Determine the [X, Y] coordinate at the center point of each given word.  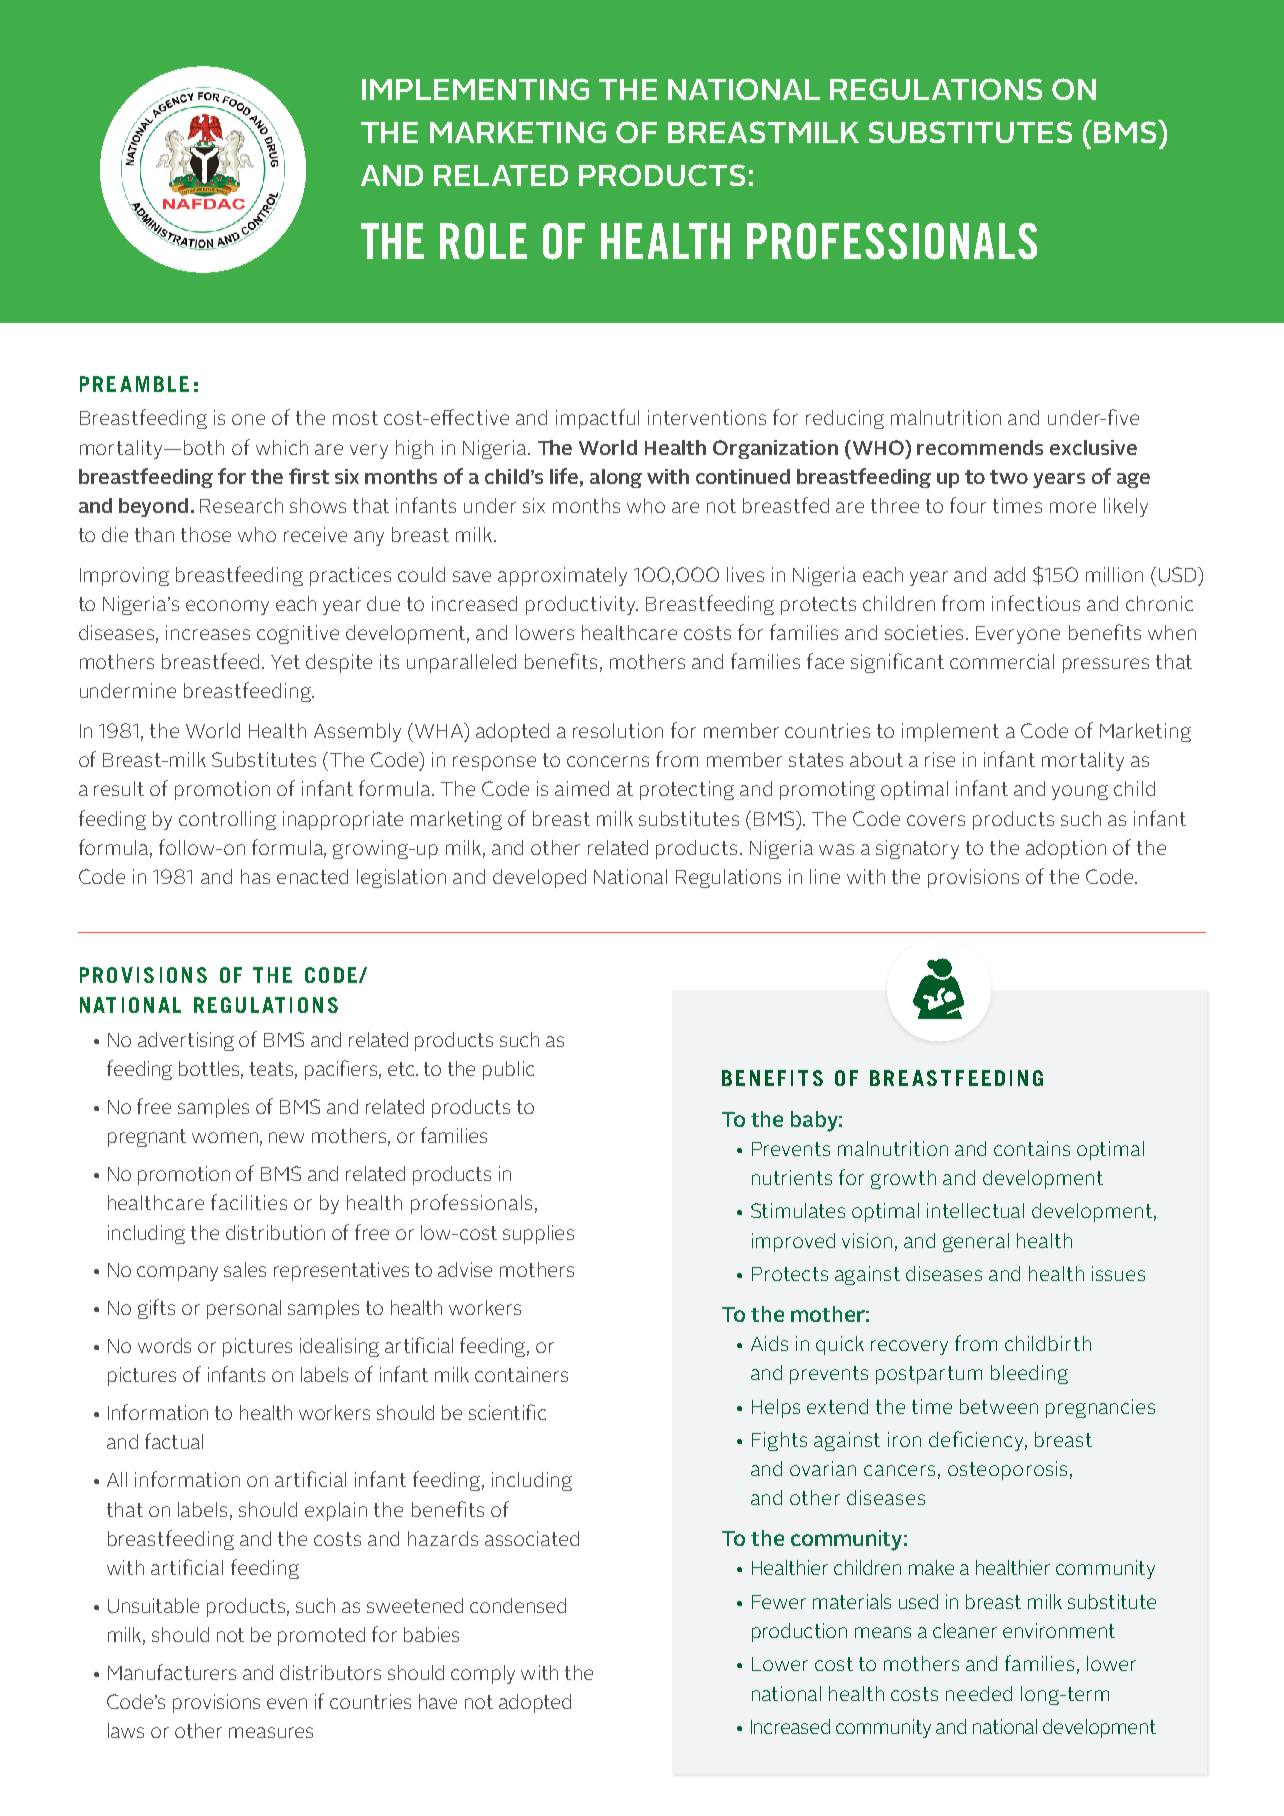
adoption [1066, 849]
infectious [1036, 603]
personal [244, 1309]
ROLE [483, 241]
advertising [186, 1041]
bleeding [1029, 1374]
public [508, 1070]
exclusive [1093, 447]
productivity [582, 605]
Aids [769, 1343]
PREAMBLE [134, 384]
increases [208, 632]
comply [483, 1674]
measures [271, 1732]
